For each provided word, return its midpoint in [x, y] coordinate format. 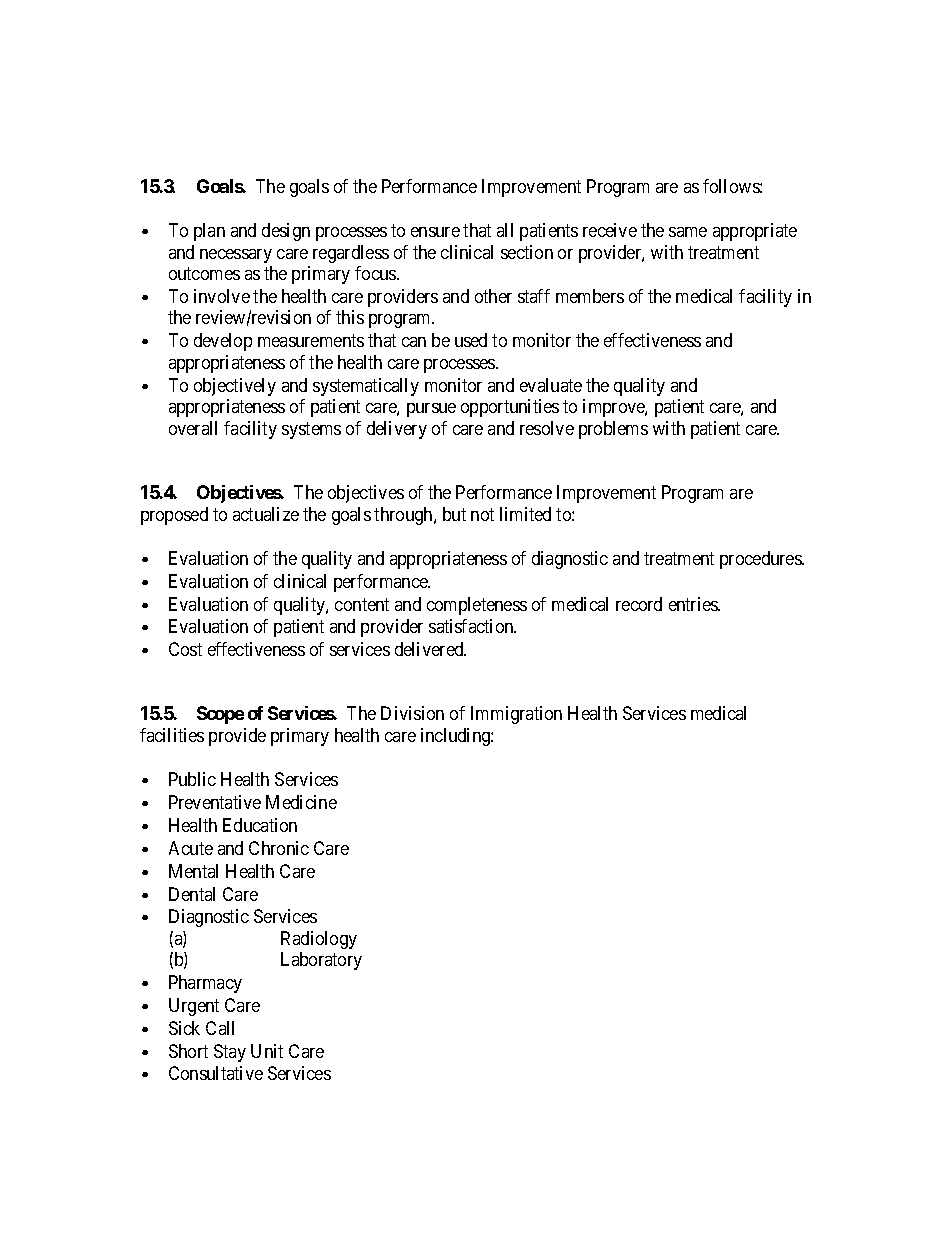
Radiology [319, 940]
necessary [236, 256]
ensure [435, 232]
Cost [185, 649]
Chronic [279, 848]
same [688, 232]
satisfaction [472, 626]
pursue [431, 410]
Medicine [301, 802]
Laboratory [321, 961]
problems [613, 430]
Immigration [516, 715]
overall [193, 428]
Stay [230, 1053]
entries [694, 604]
